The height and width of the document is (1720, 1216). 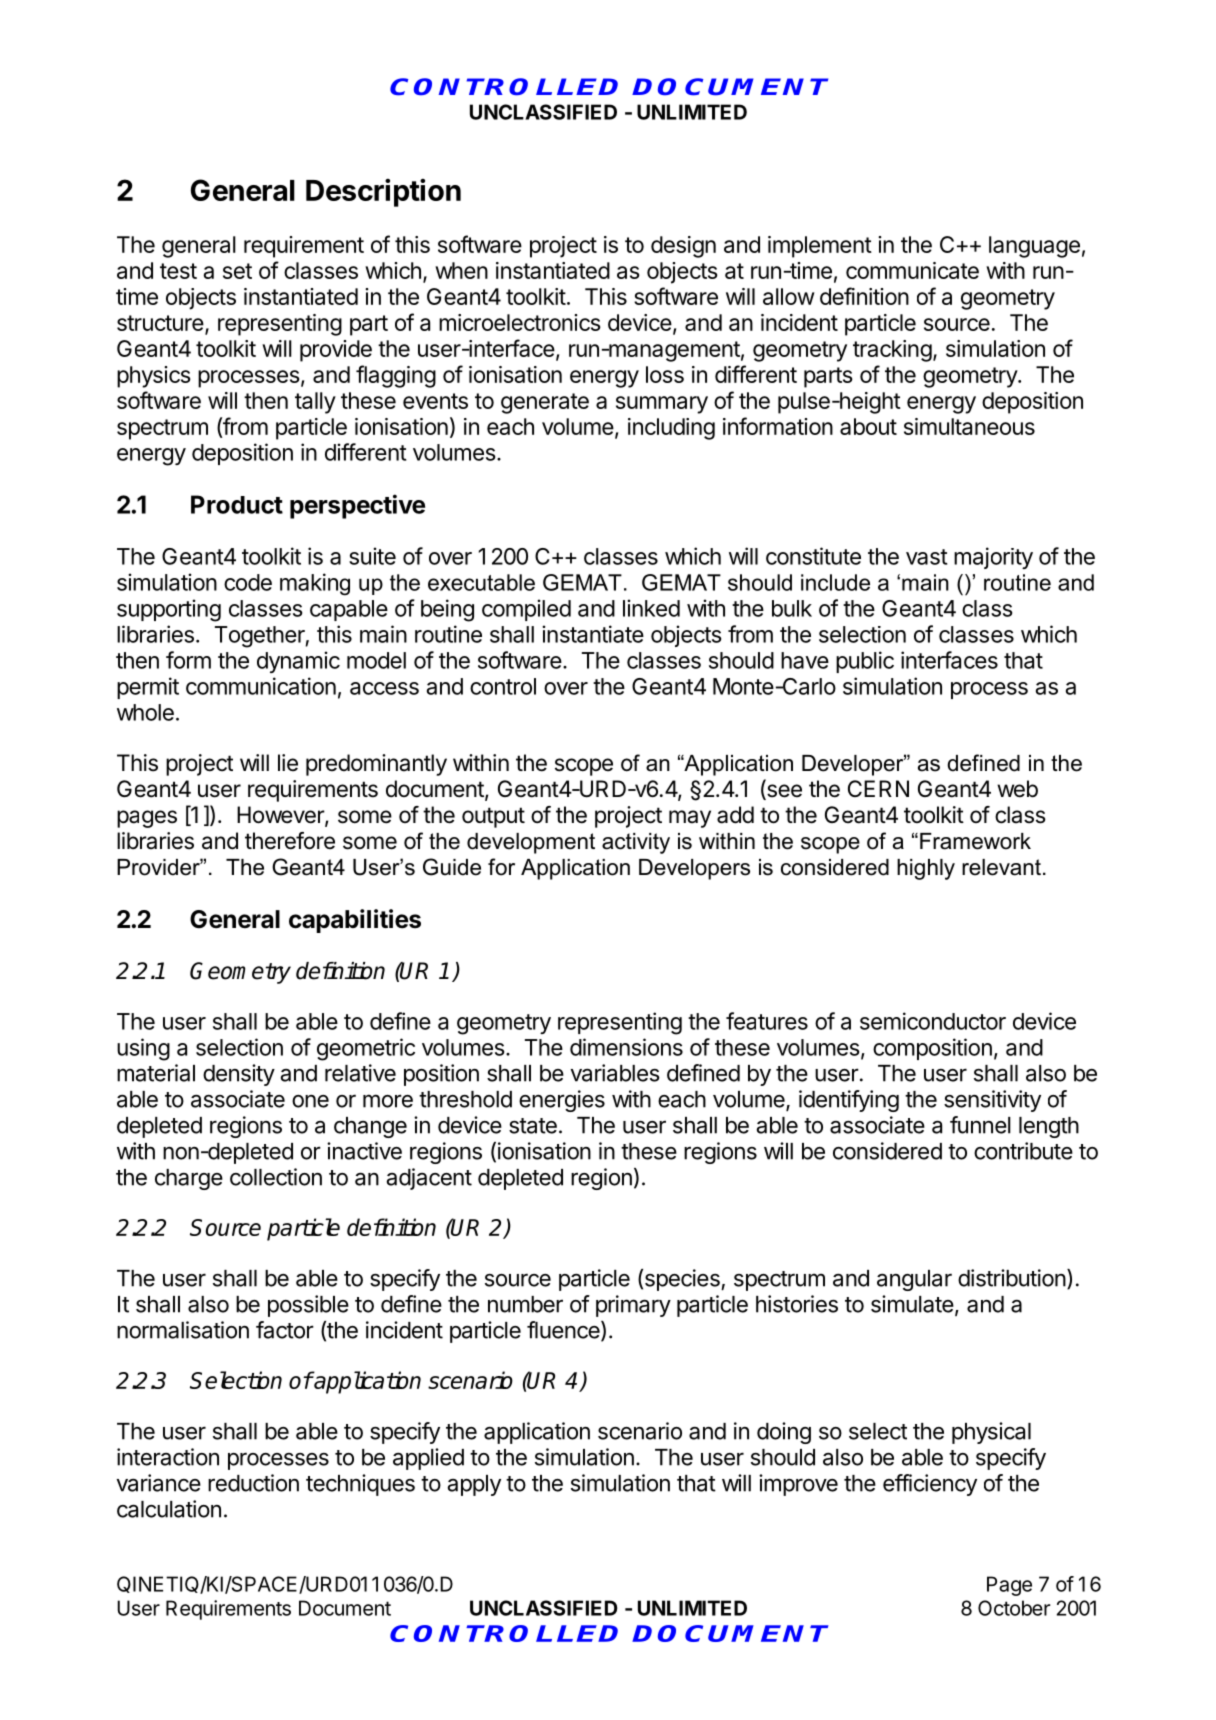 I want to click on set, so click(x=237, y=271).
